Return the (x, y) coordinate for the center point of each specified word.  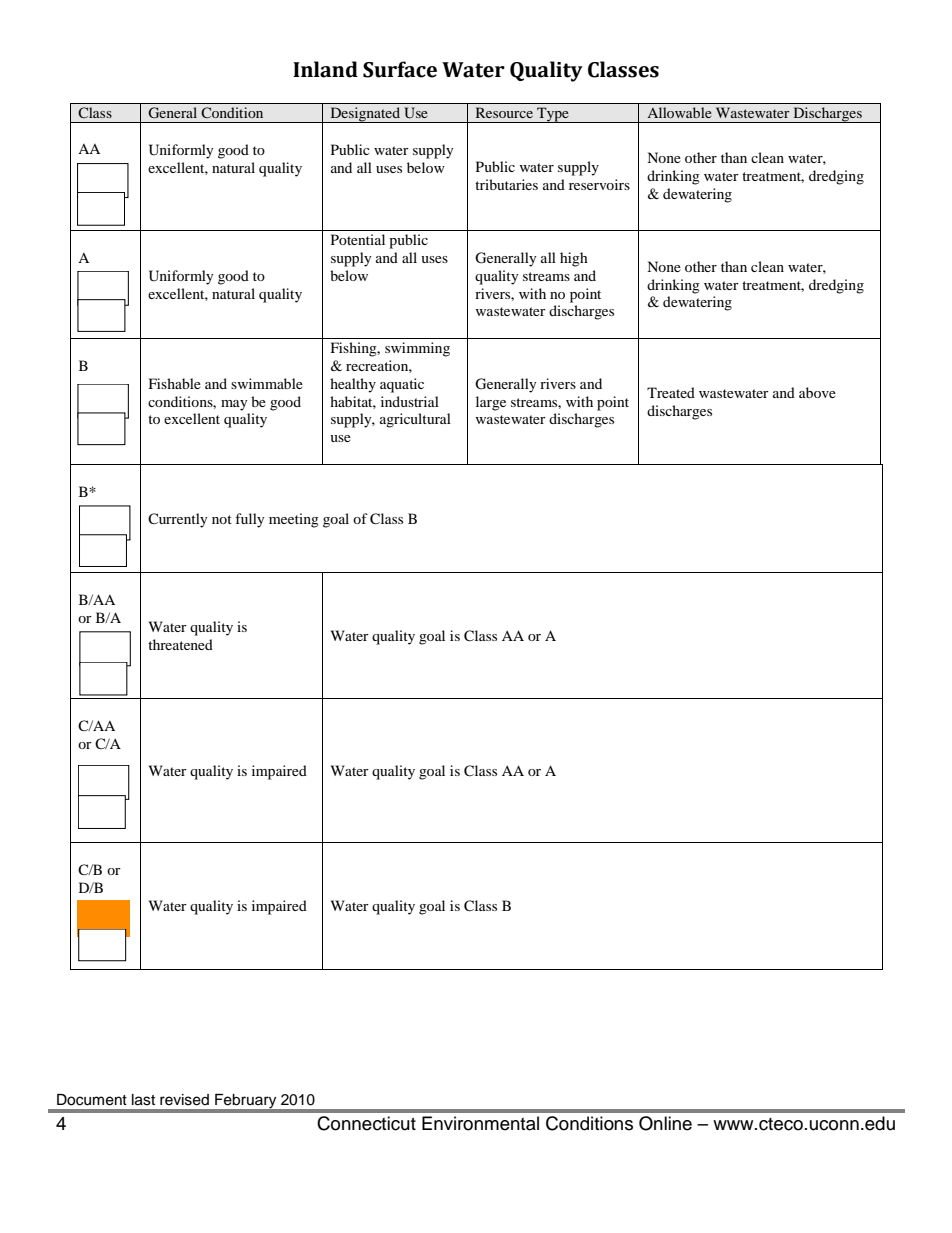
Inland (325, 69)
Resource (504, 112)
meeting (294, 520)
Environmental (480, 1123)
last (143, 1100)
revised (184, 1100)
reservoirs (599, 184)
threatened (180, 644)
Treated (671, 392)
